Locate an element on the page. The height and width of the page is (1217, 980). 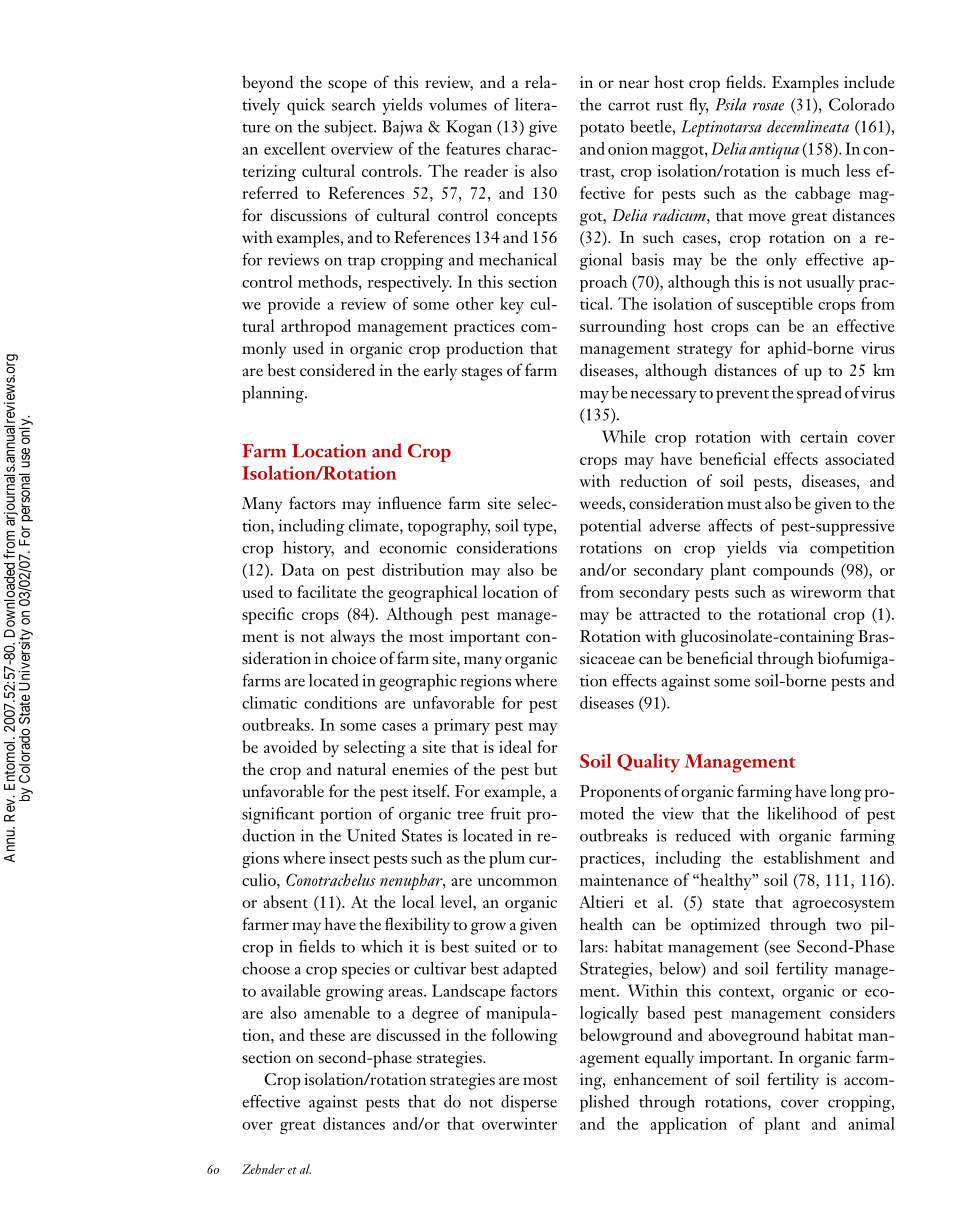
Zehnder is located at coordinates (263, 1169).
